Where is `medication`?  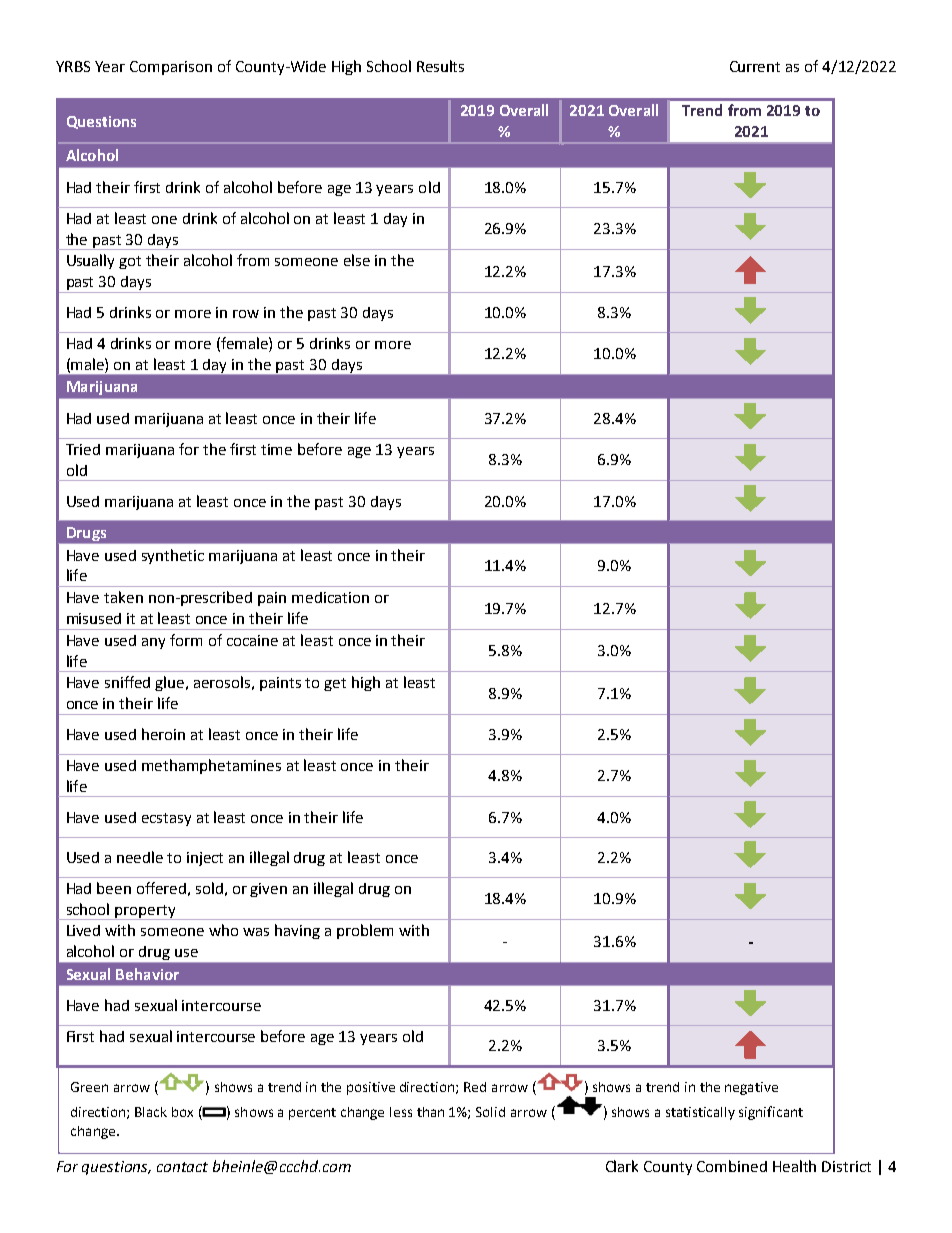 medication is located at coordinates (330, 597).
